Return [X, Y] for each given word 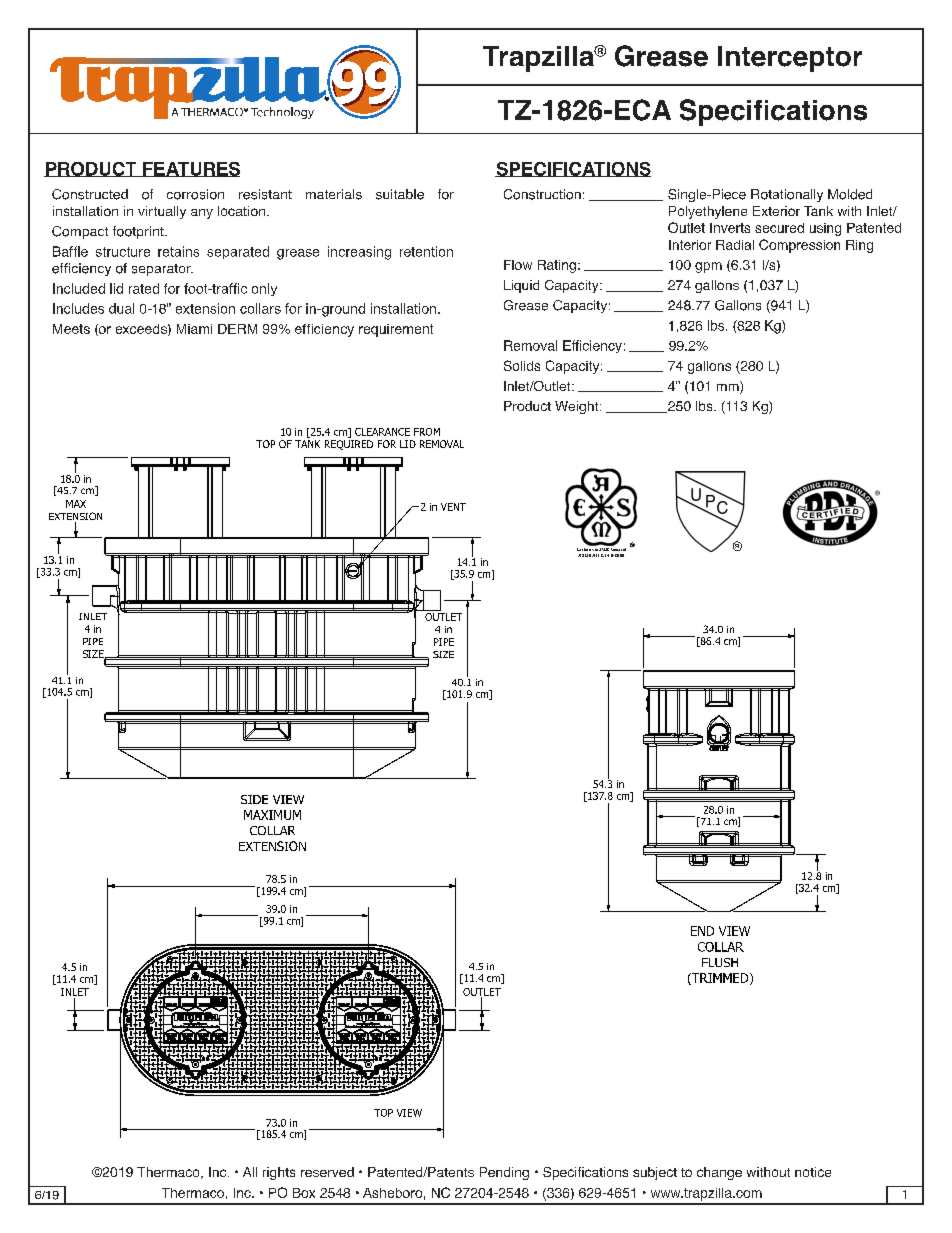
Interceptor [790, 59]
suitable [400, 194]
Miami [194, 329]
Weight [578, 407]
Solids [522, 365]
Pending [504, 1173]
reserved [327, 1172]
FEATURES [190, 169]
